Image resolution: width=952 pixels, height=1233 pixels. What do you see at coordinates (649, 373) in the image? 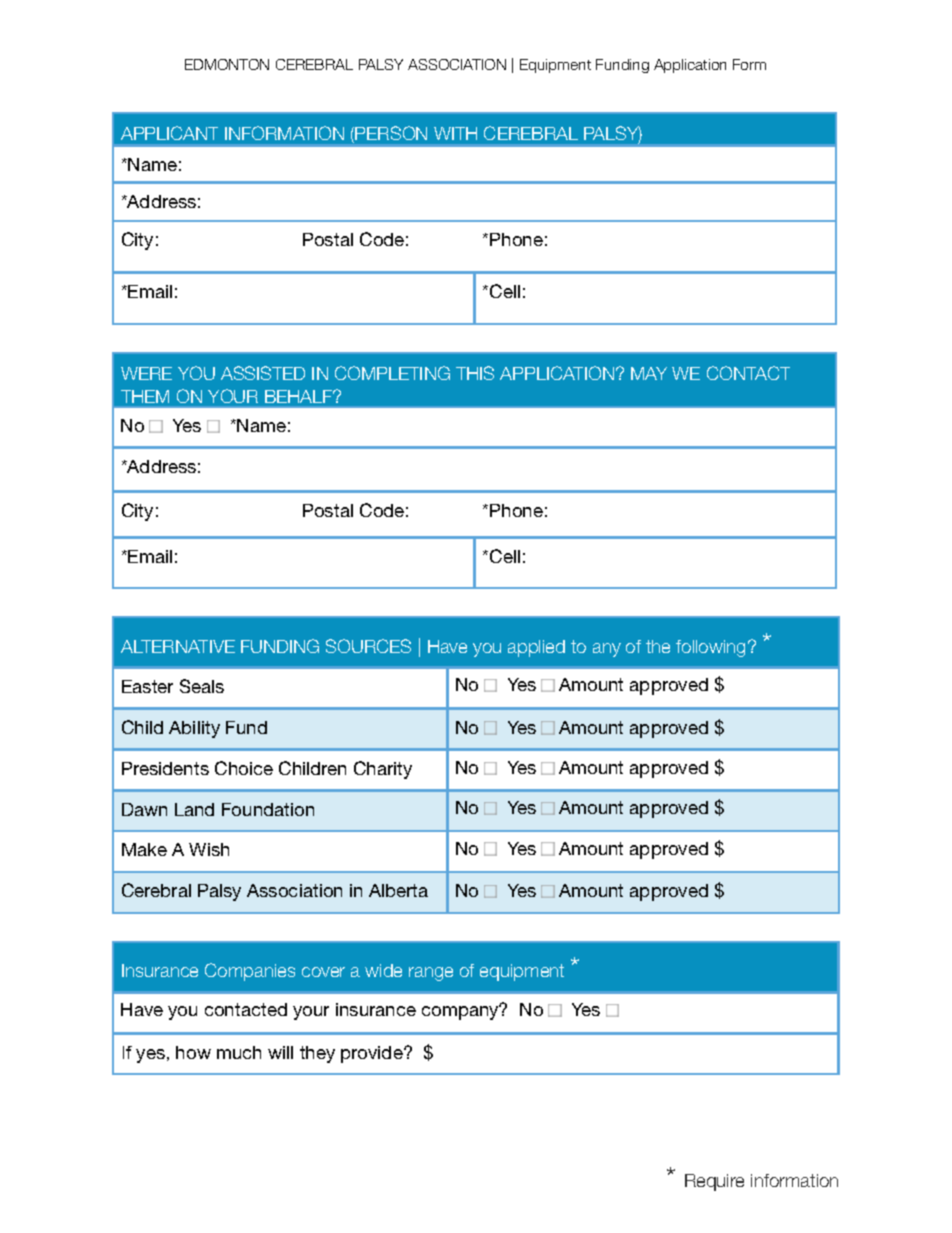
I see `MAY` at bounding box center [649, 373].
